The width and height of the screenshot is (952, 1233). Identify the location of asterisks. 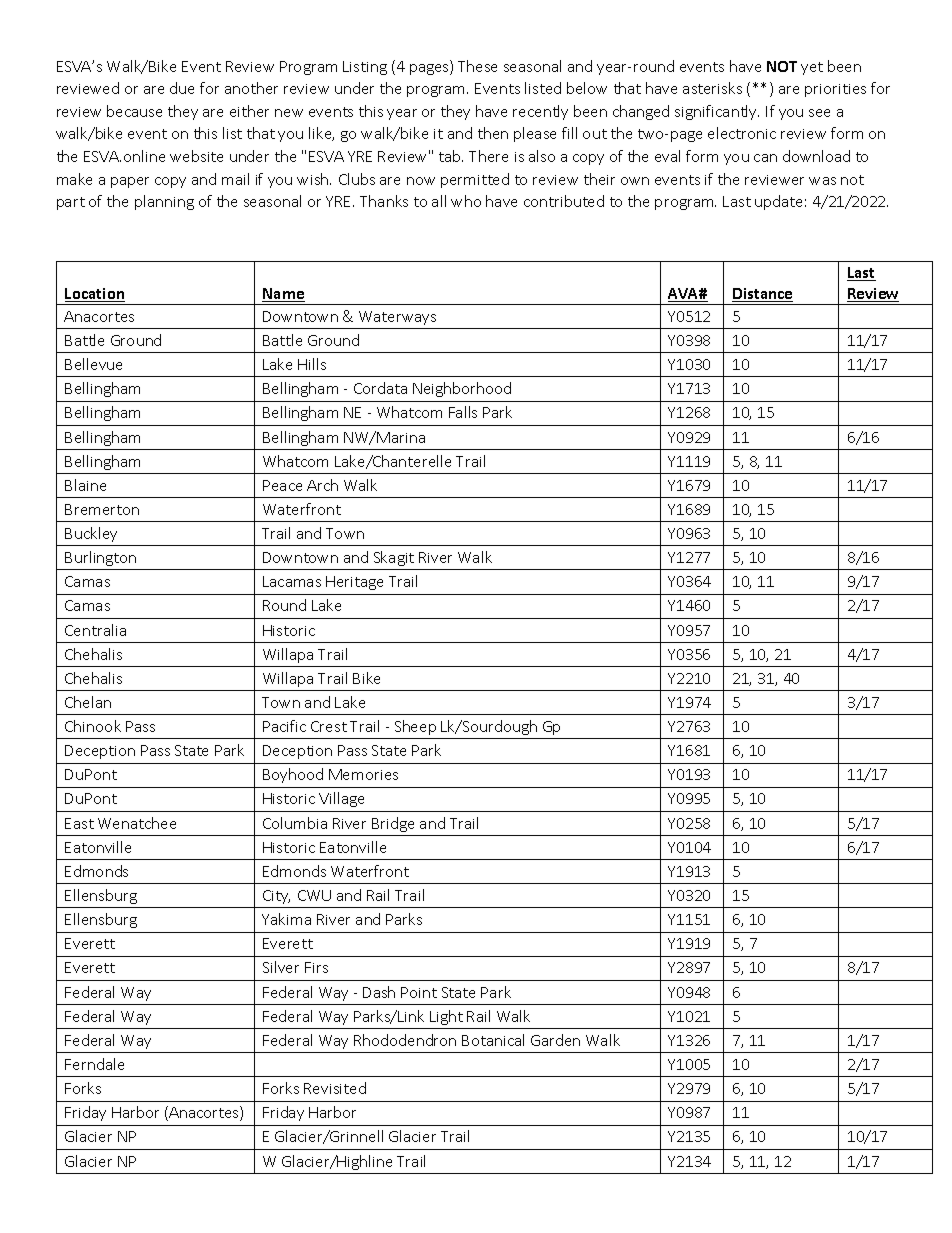
(712, 88).
